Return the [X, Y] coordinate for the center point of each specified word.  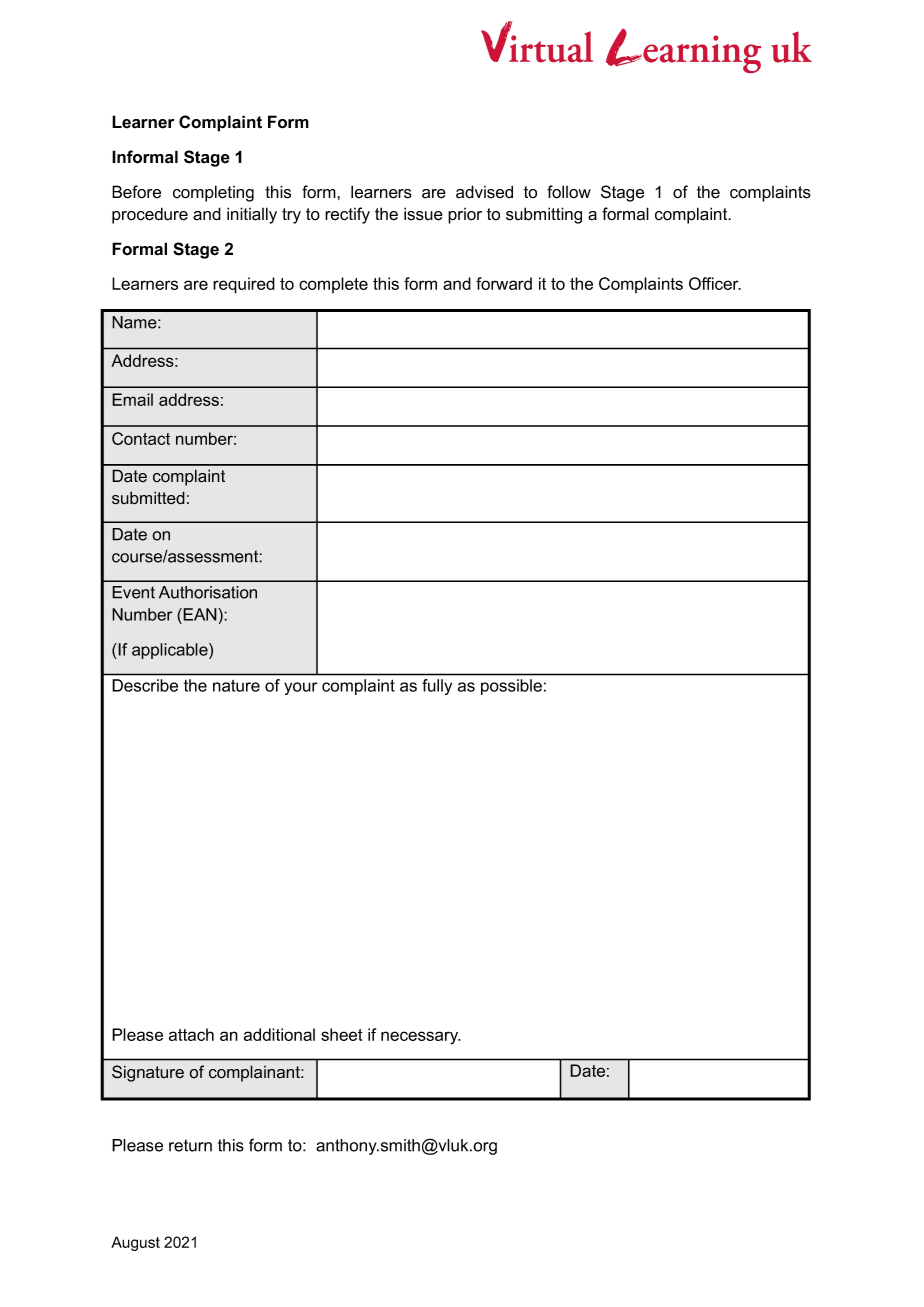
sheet [342, 1034]
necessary [421, 1038]
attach [191, 1034]
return [190, 1145]
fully [437, 687]
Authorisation [208, 592]
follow [569, 192]
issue [423, 214]
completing [213, 193]
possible [511, 687]
